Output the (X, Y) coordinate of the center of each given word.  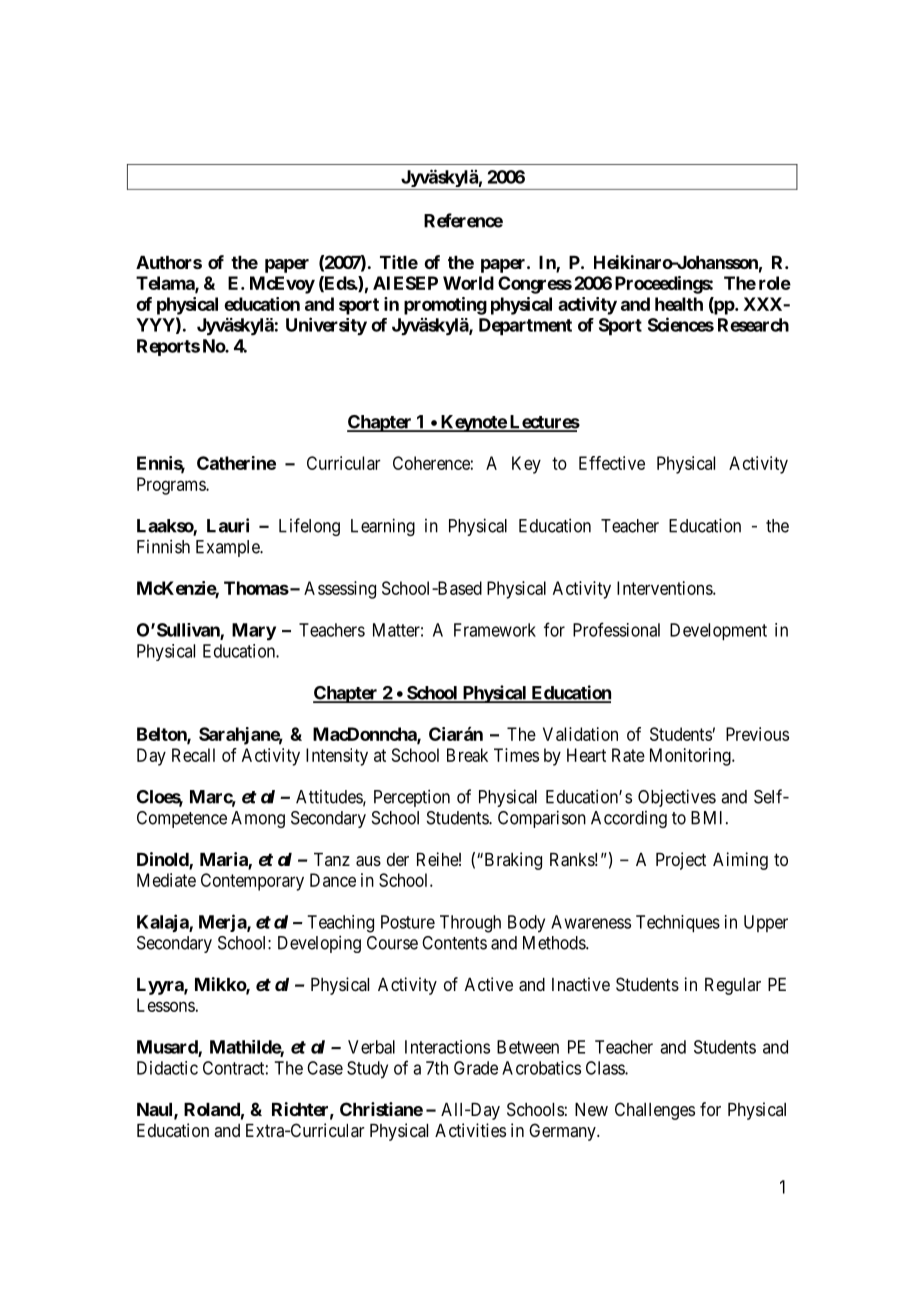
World (468, 283)
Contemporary (252, 882)
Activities (470, 1130)
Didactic (167, 1068)
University (326, 326)
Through (470, 924)
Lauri (228, 525)
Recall (193, 755)
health (679, 304)
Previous (757, 734)
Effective (612, 463)
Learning (383, 527)
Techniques (678, 924)
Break (467, 755)
